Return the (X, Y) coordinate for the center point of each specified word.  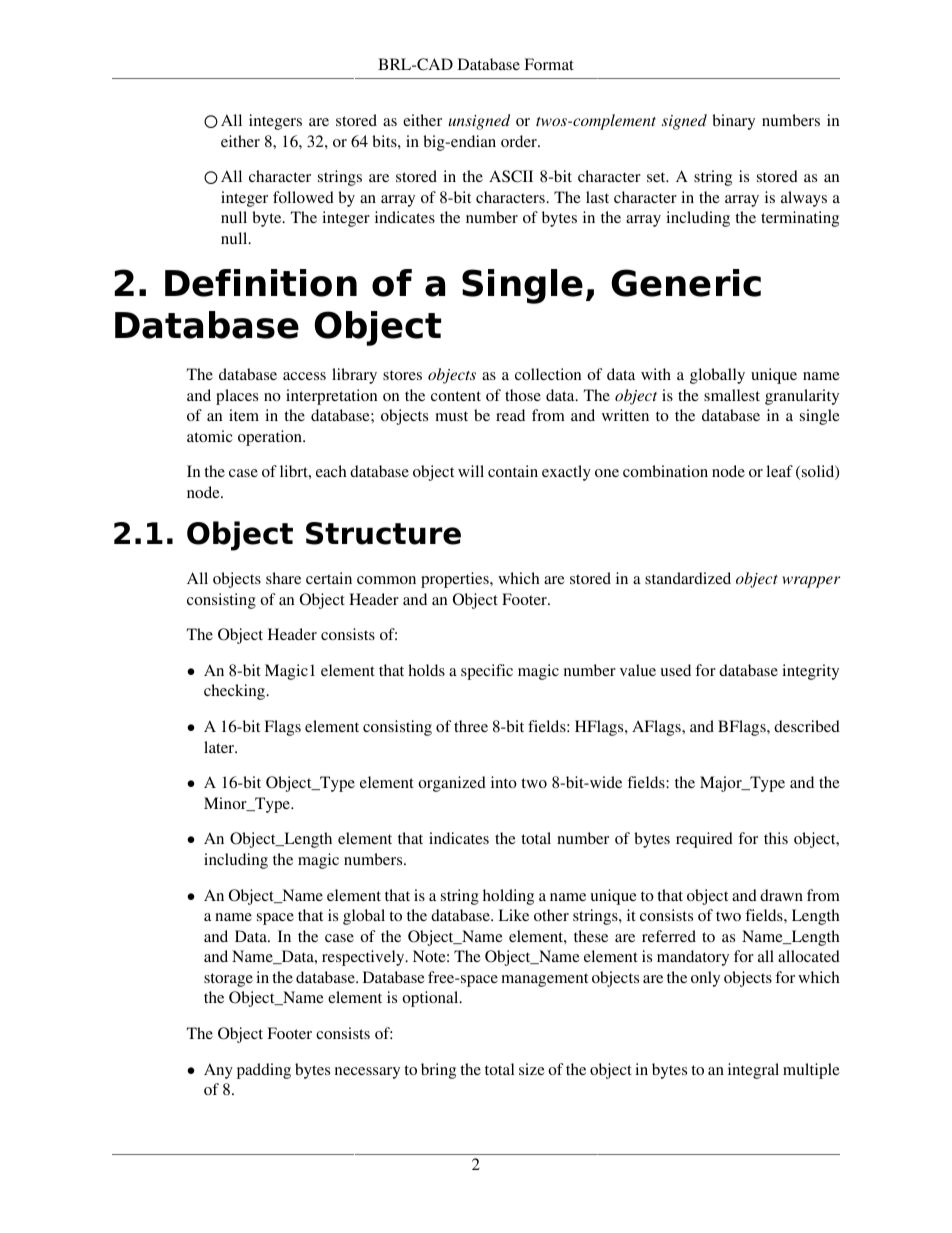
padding (264, 1071)
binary (733, 122)
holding (508, 897)
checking (236, 692)
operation (271, 438)
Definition (261, 283)
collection (548, 374)
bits (385, 141)
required (704, 840)
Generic (686, 283)
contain (513, 471)
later (220, 747)
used (676, 670)
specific (487, 672)
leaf (779, 471)
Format (549, 64)
